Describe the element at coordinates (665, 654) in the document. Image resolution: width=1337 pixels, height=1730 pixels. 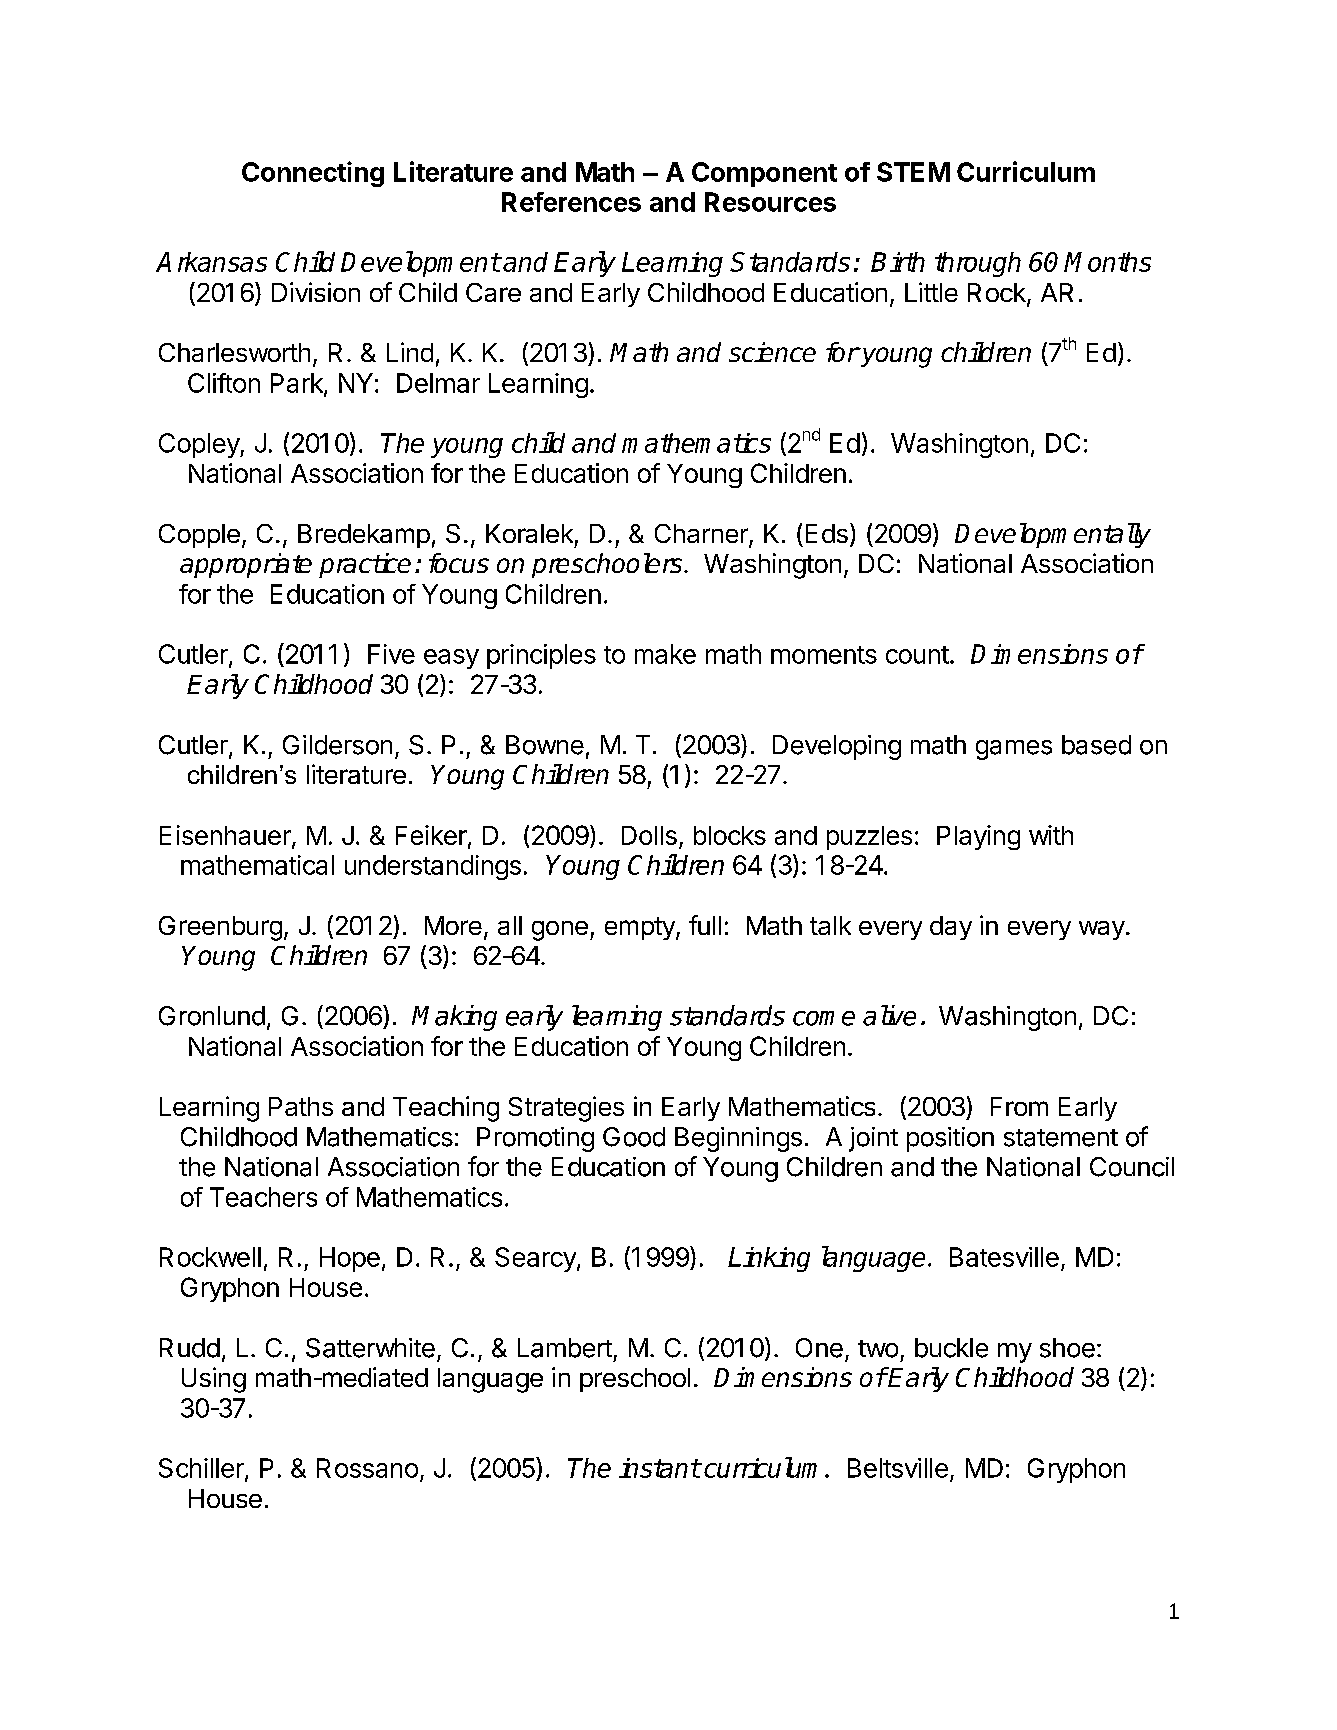
I see `make` at that location.
